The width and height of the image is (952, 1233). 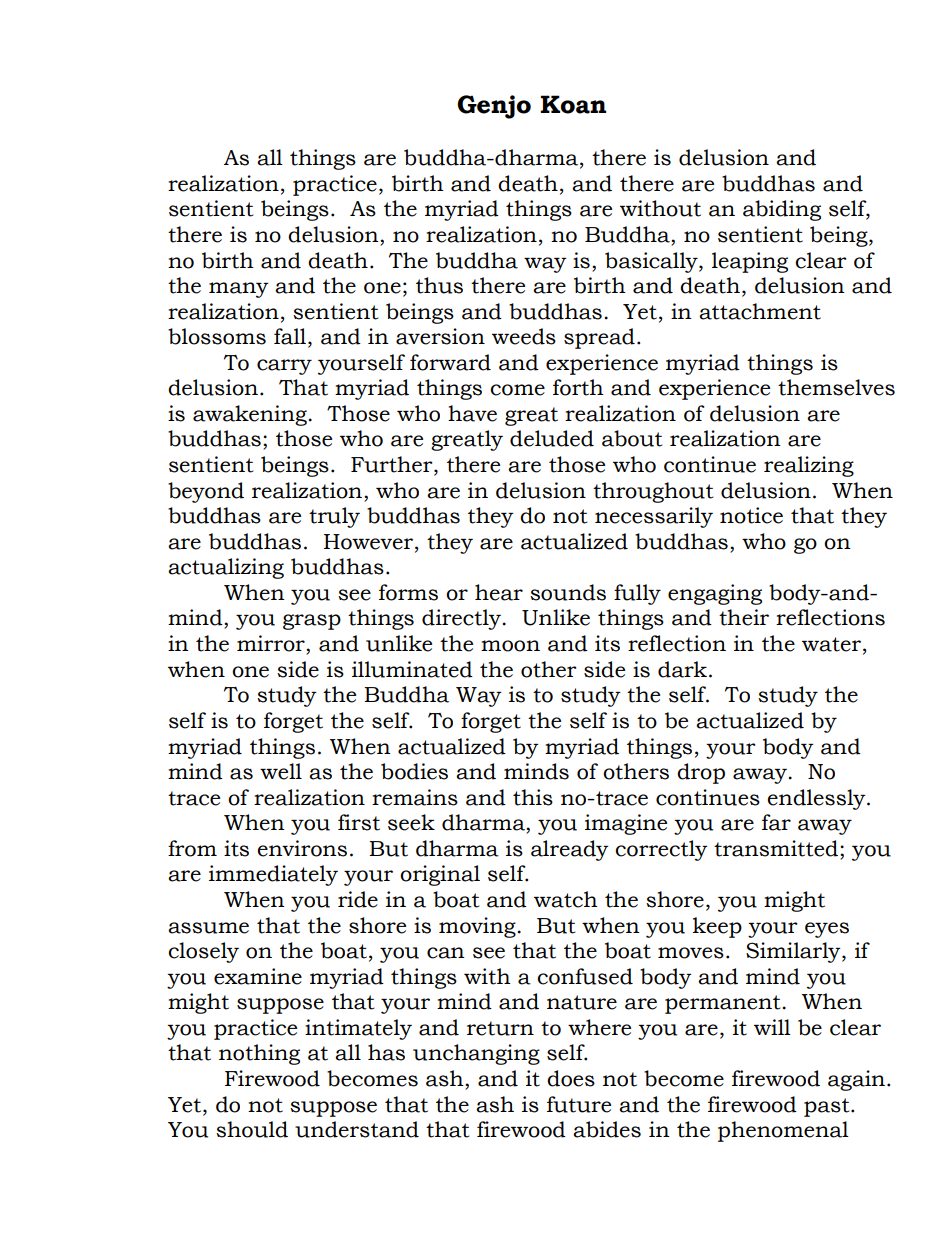 I want to click on should, so click(x=252, y=1129).
